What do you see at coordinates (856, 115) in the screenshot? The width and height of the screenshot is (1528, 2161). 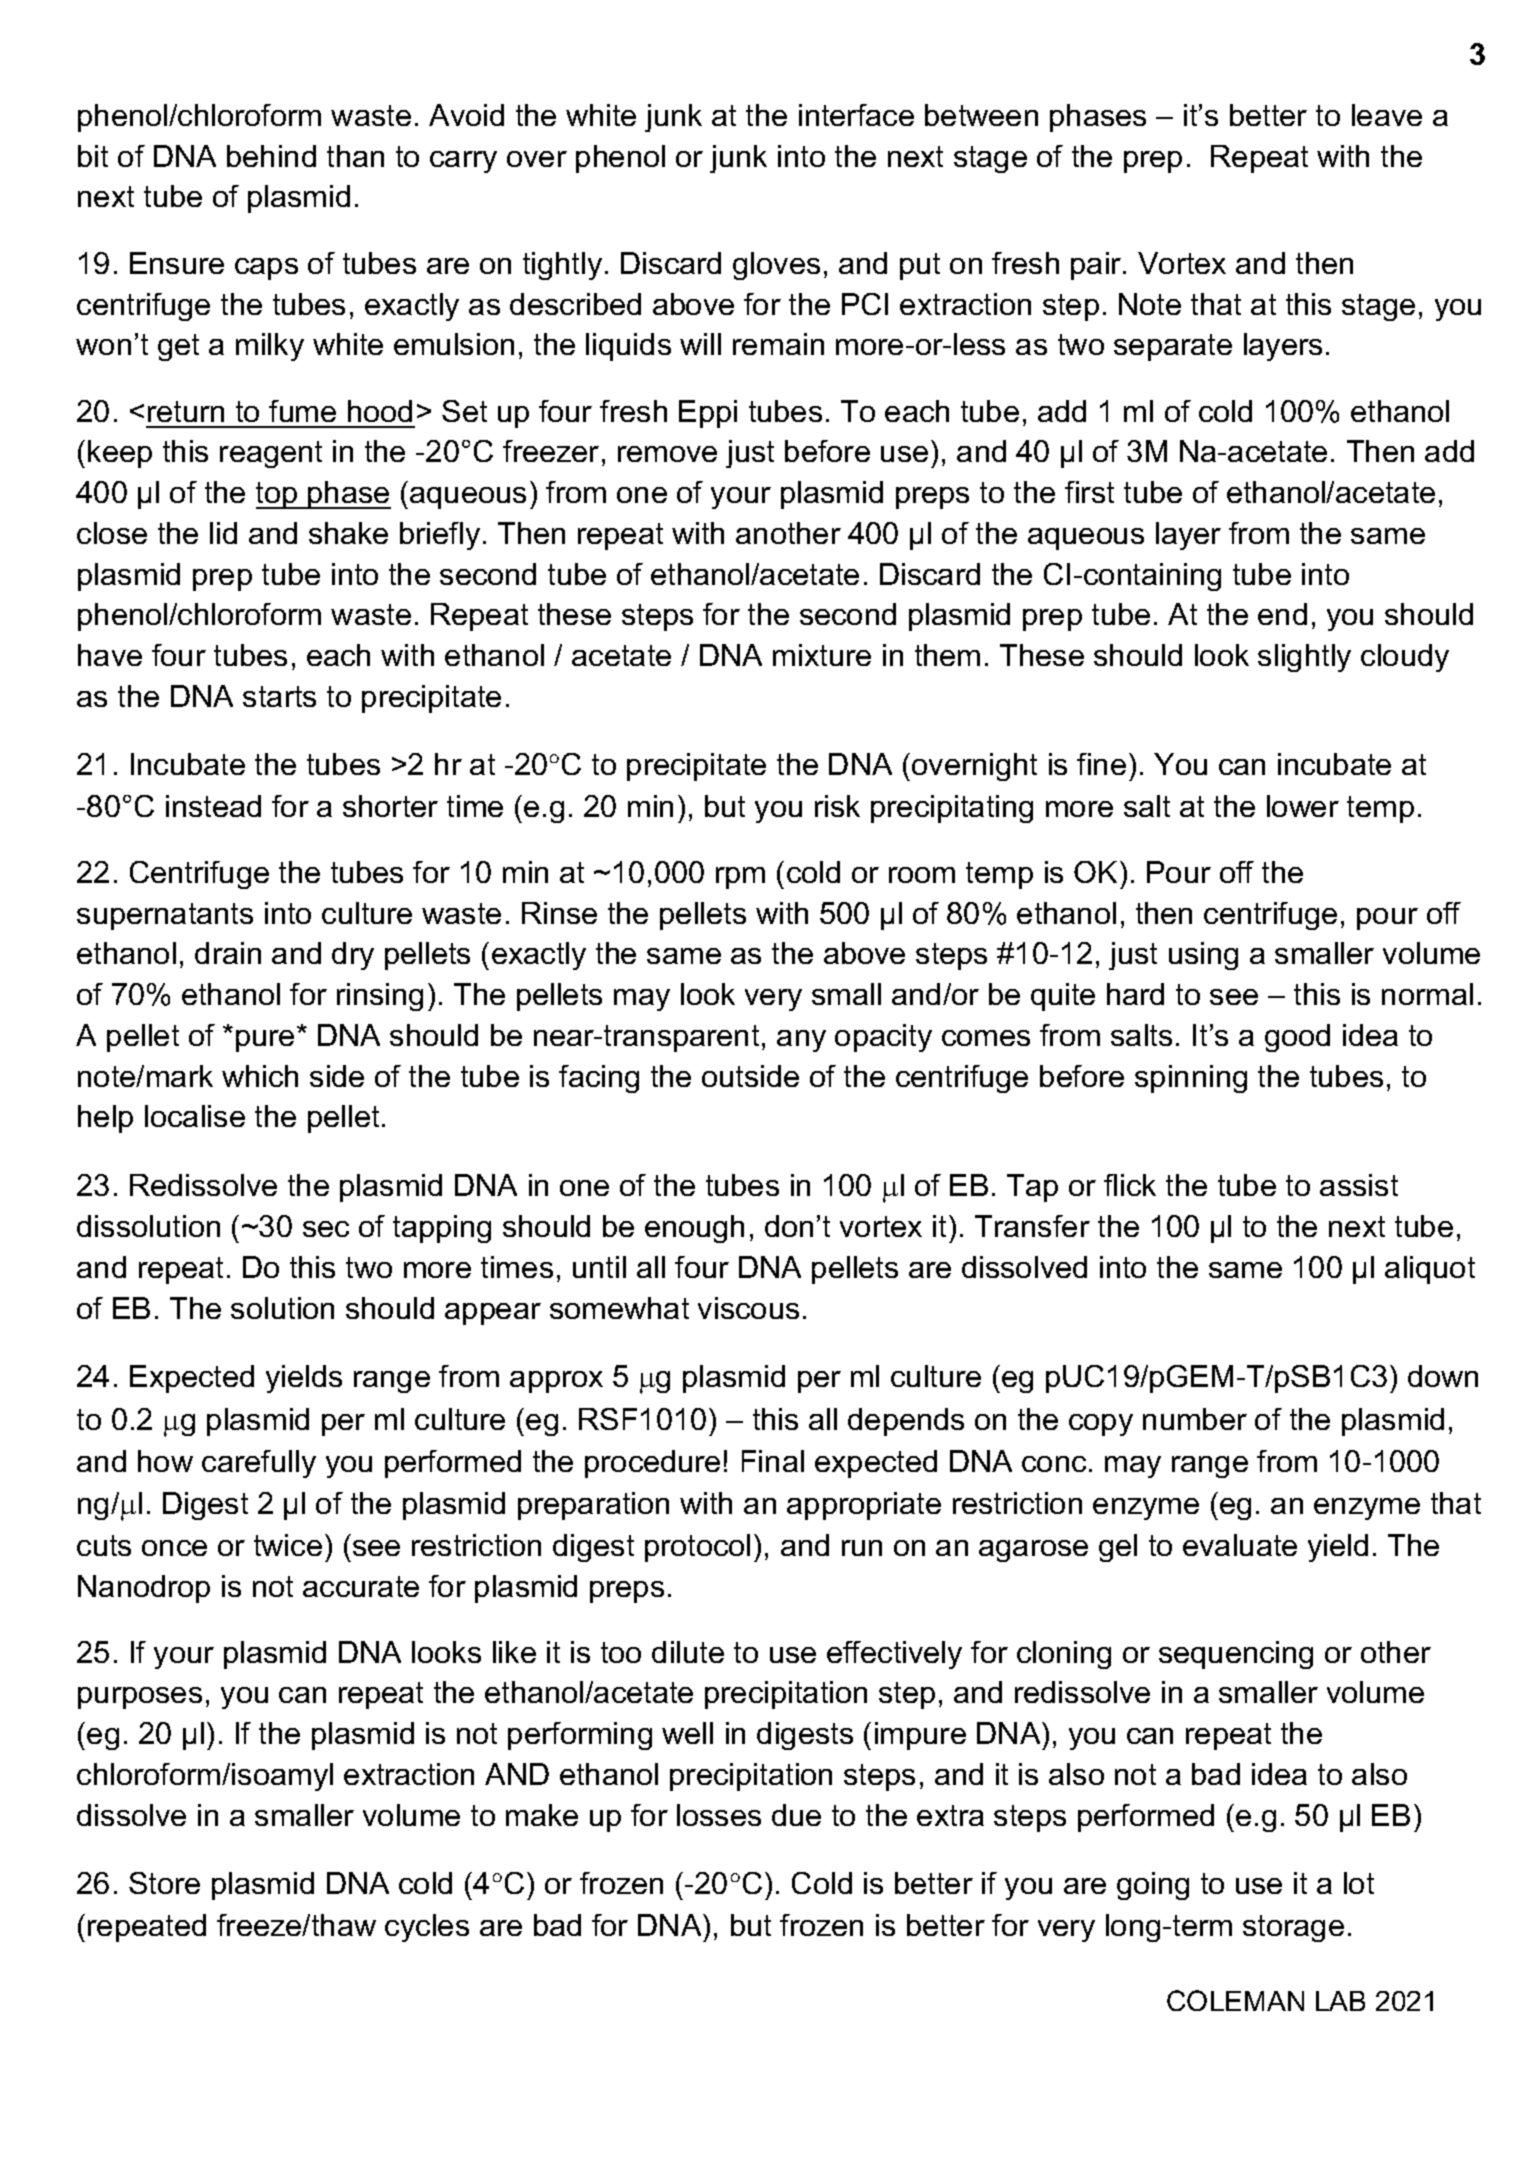 I see `interface` at bounding box center [856, 115].
